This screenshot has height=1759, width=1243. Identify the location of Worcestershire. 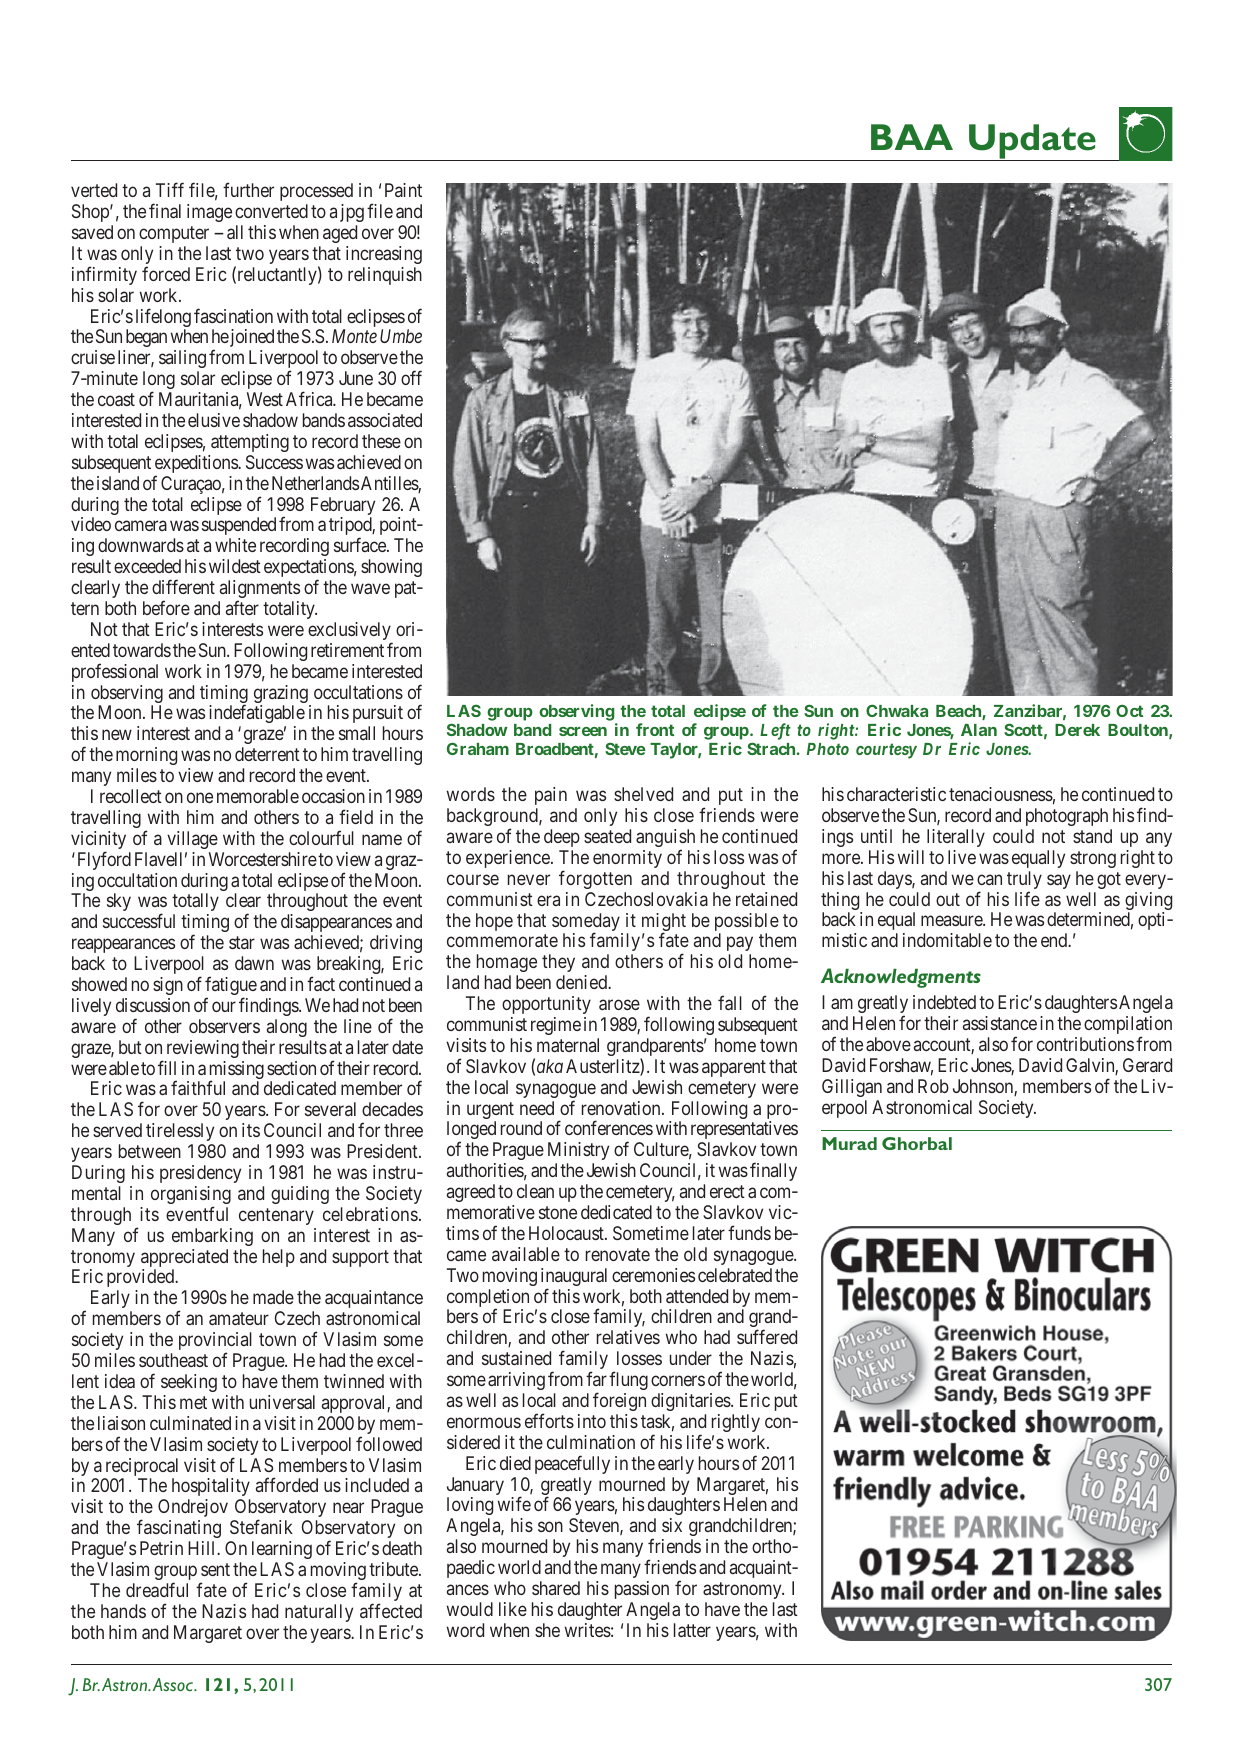
(263, 859).
